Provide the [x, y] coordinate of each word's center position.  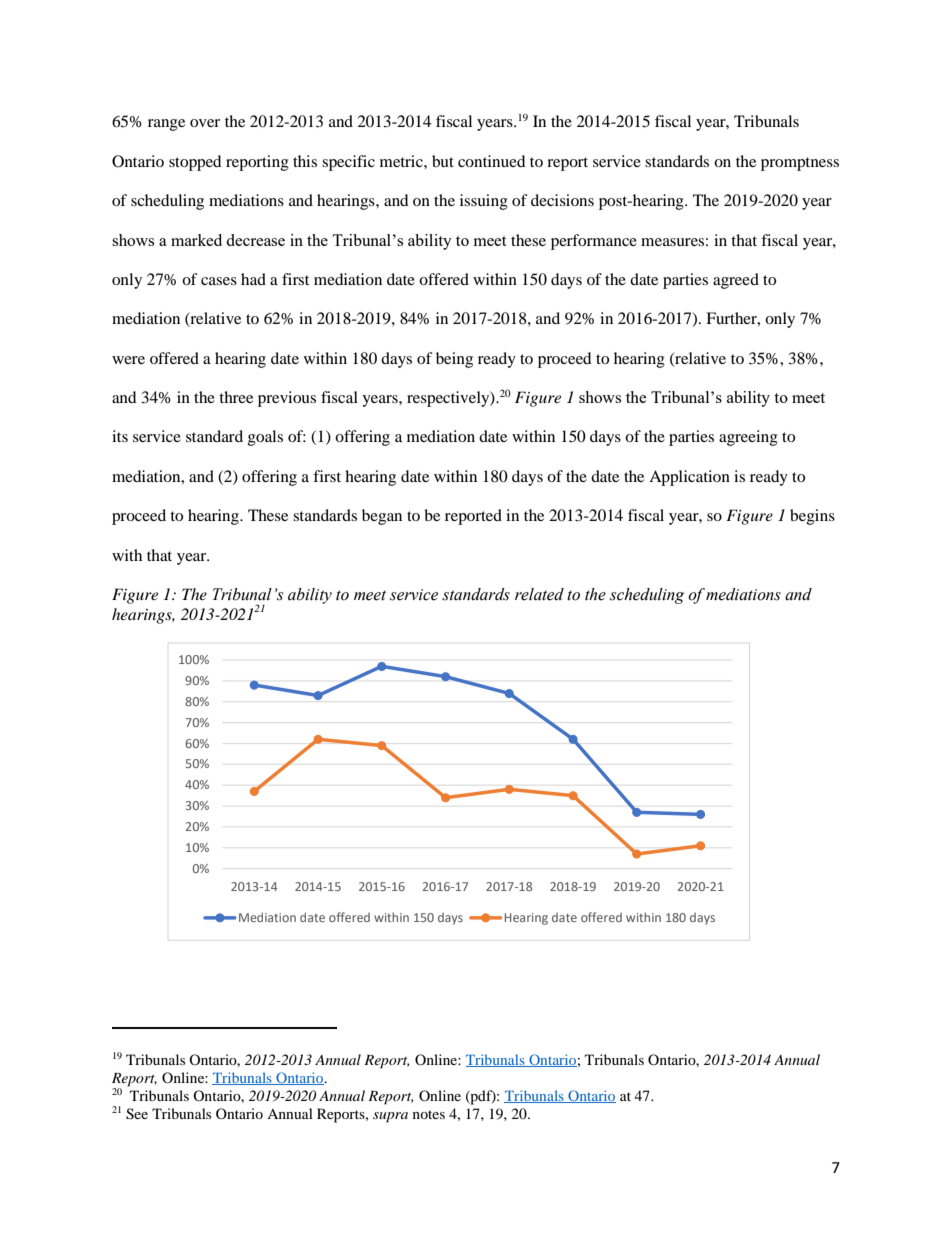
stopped [195, 163]
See [137, 1114]
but [443, 161]
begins [812, 517]
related [539, 594]
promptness [800, 164]
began [382, 517]
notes [429, 1114]
